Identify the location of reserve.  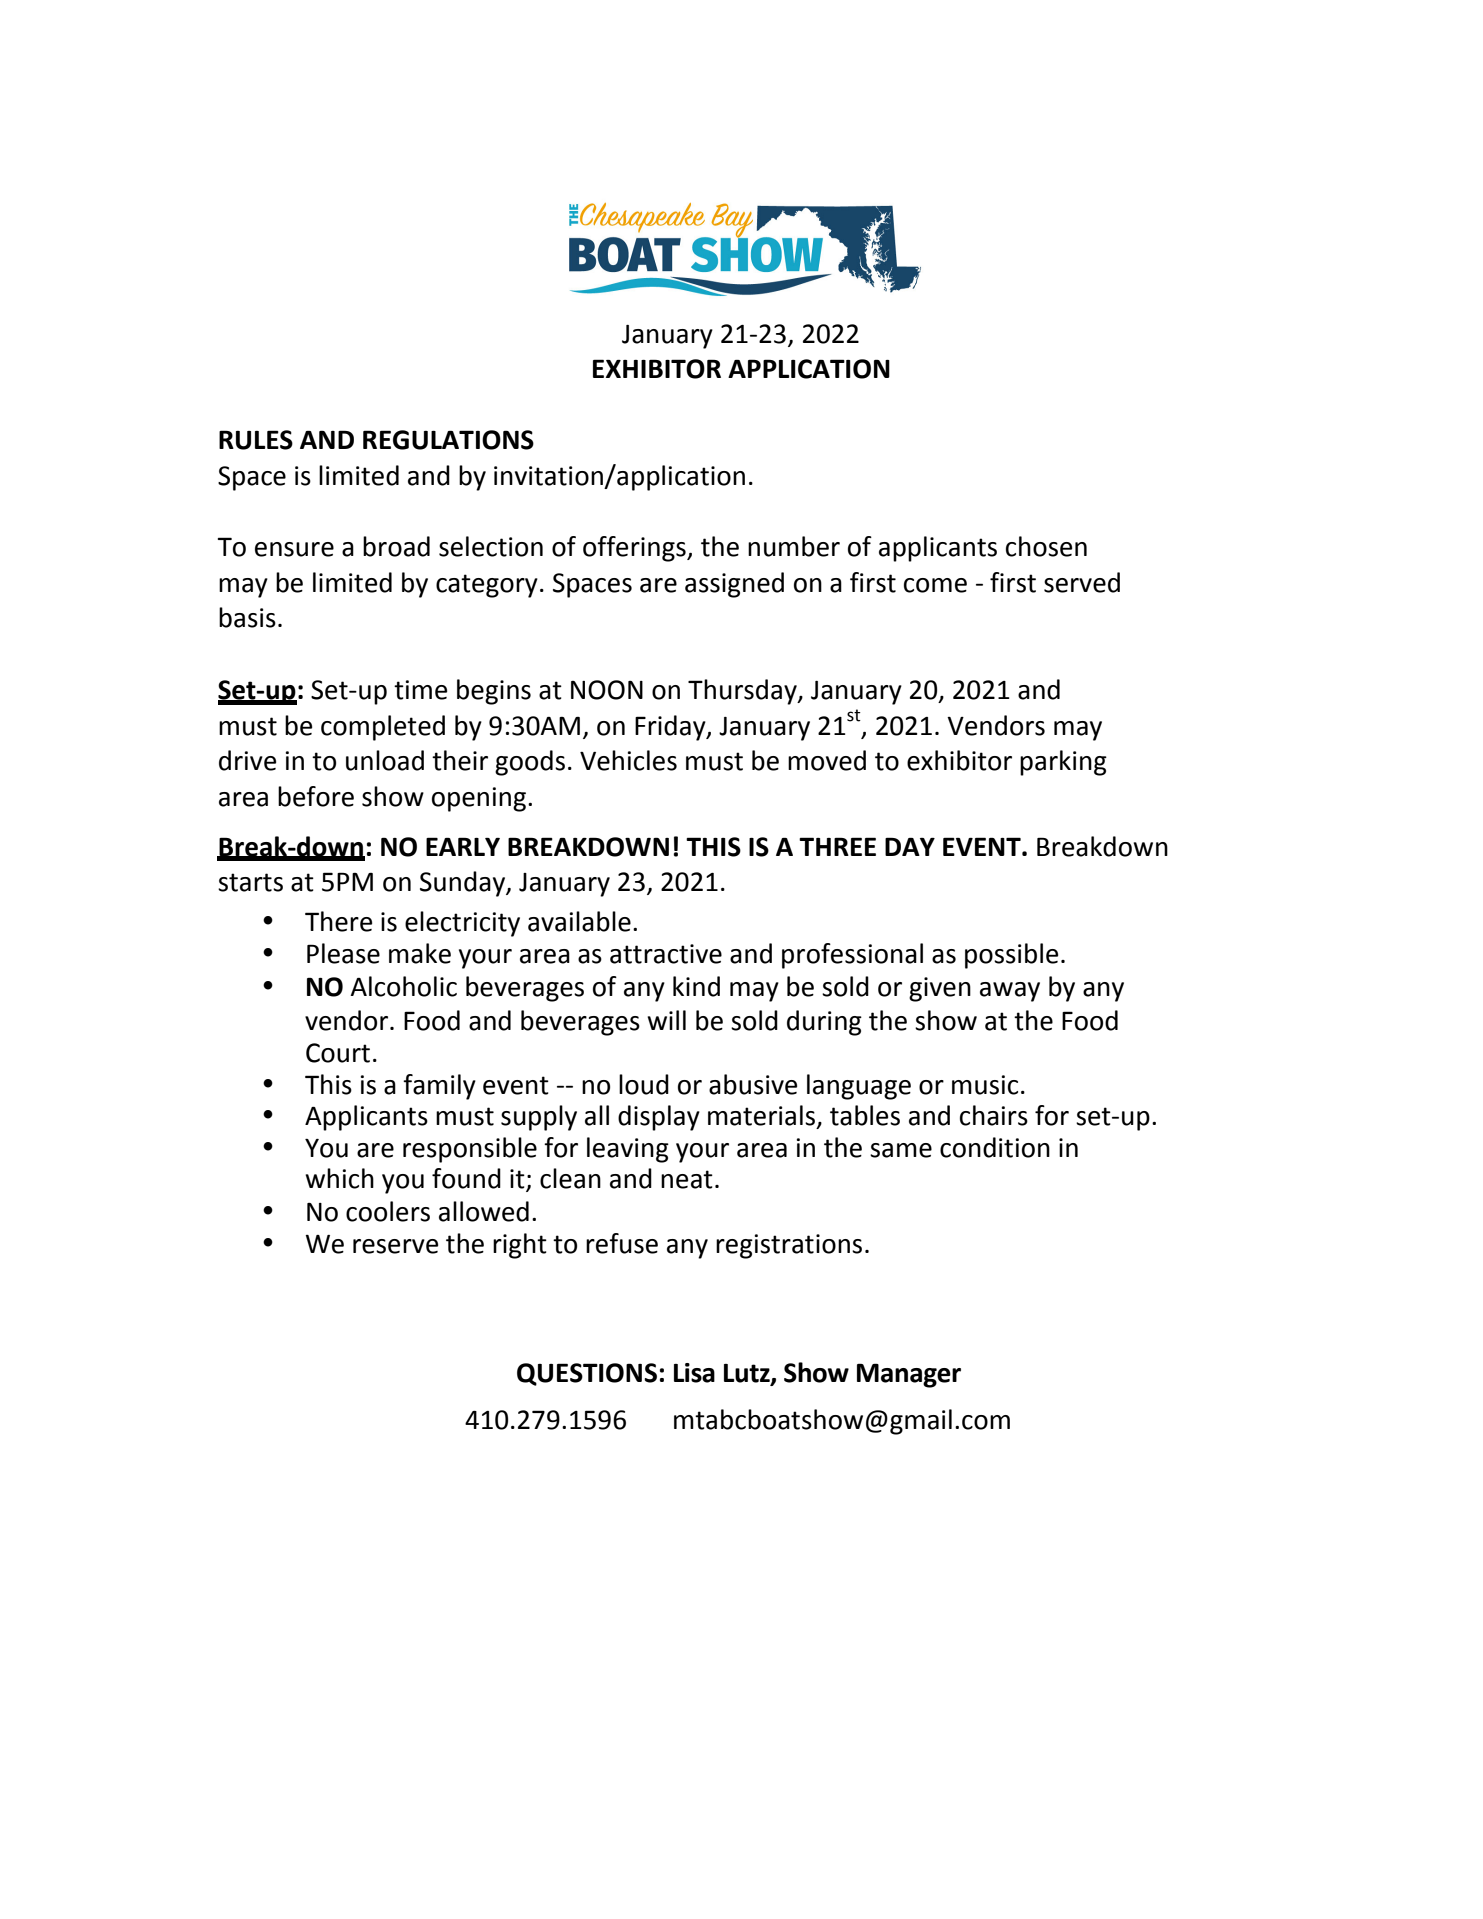
(395, 1246).
